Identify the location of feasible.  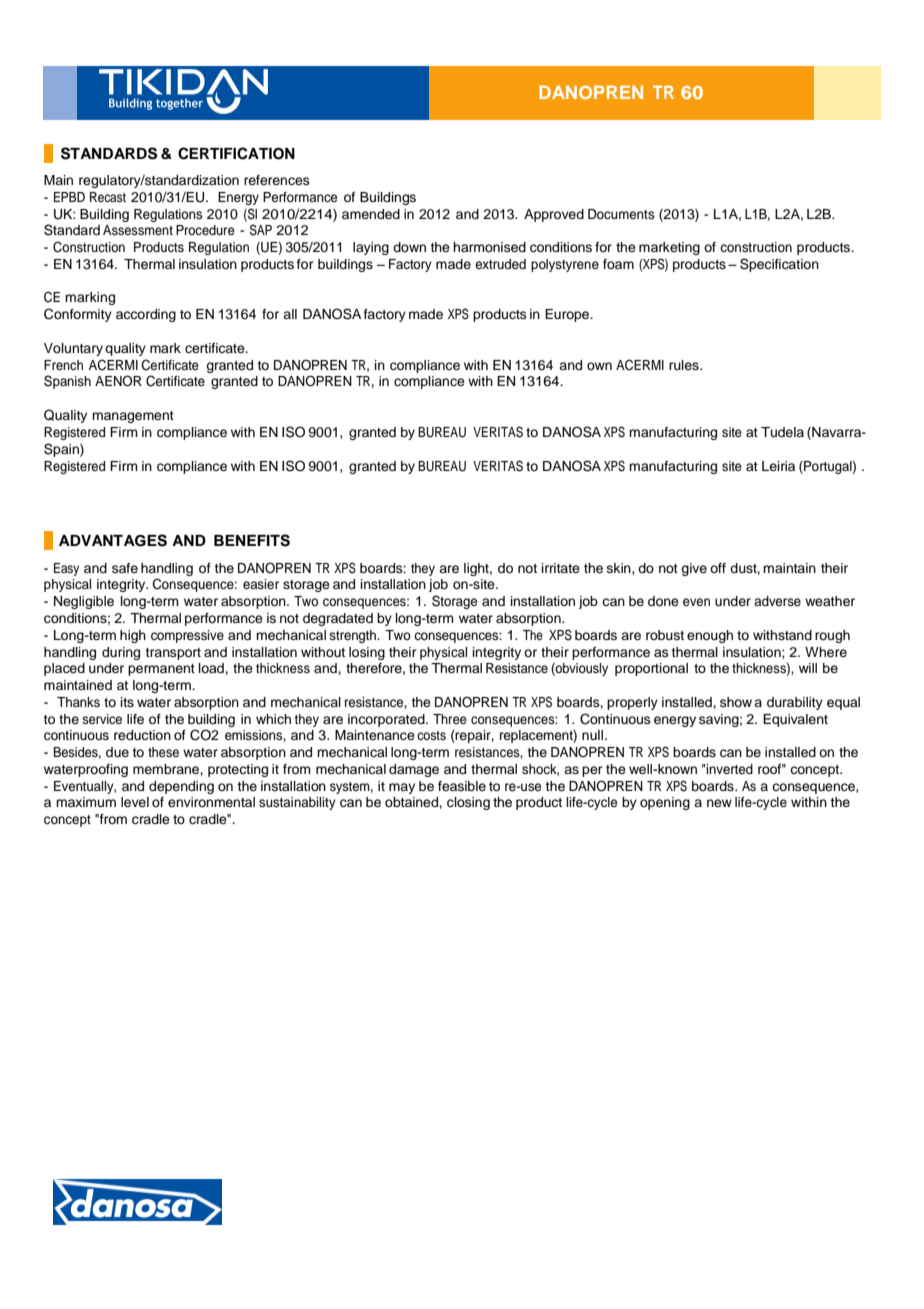
(462, 786).
